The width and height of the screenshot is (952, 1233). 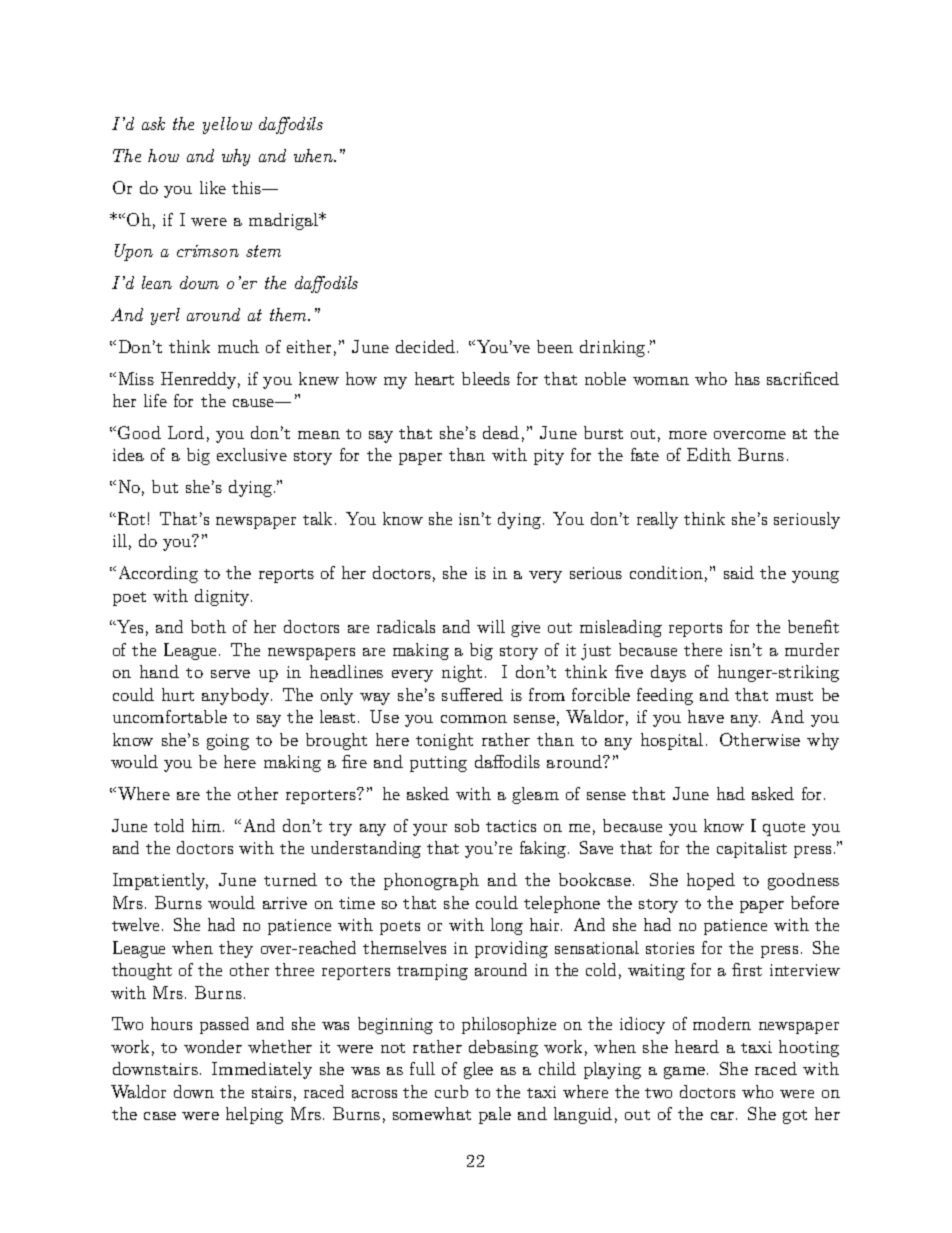 I want to click on both, so click(x=208, y=626).
